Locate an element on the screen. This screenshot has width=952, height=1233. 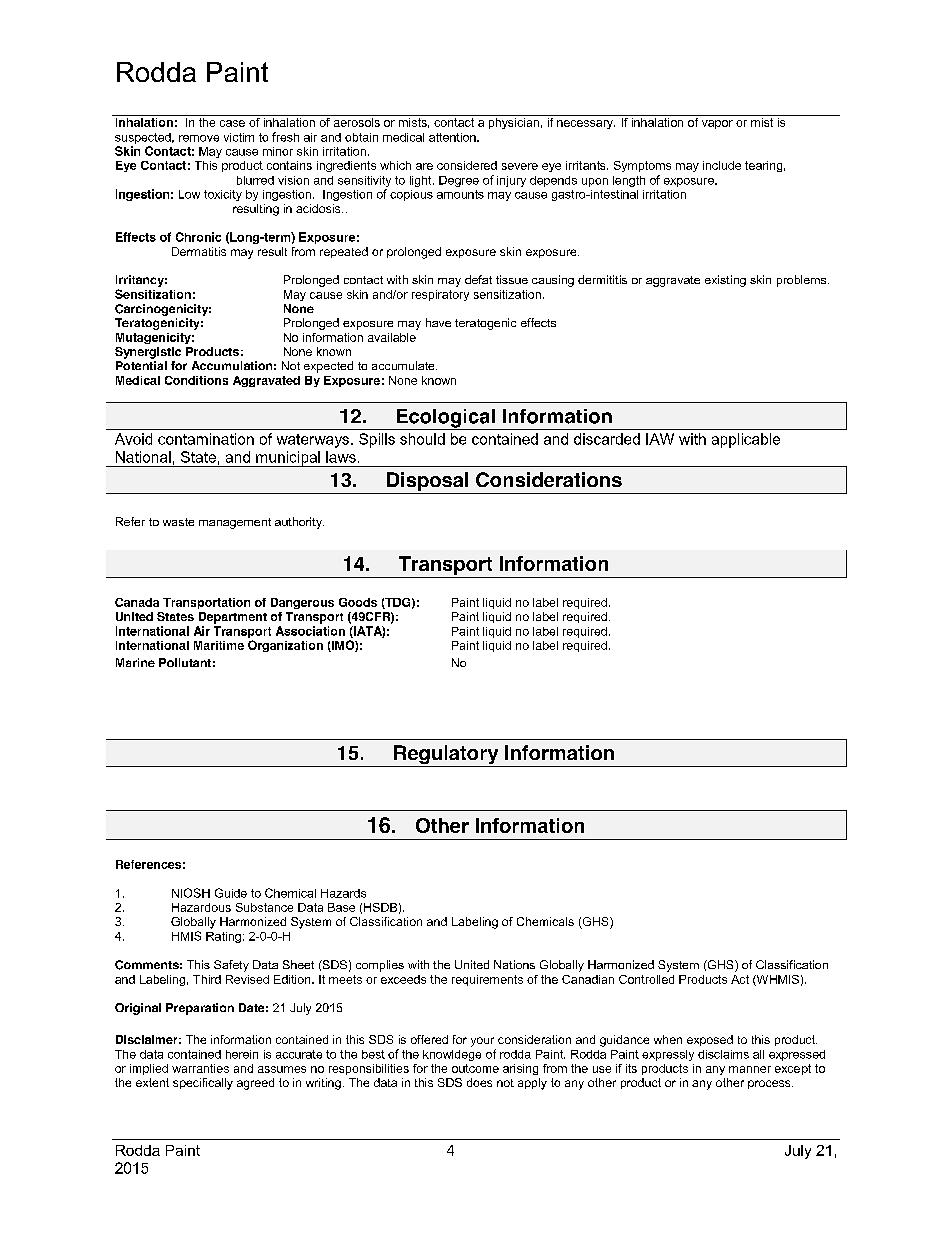
include is located at coordinates (722, 165).
